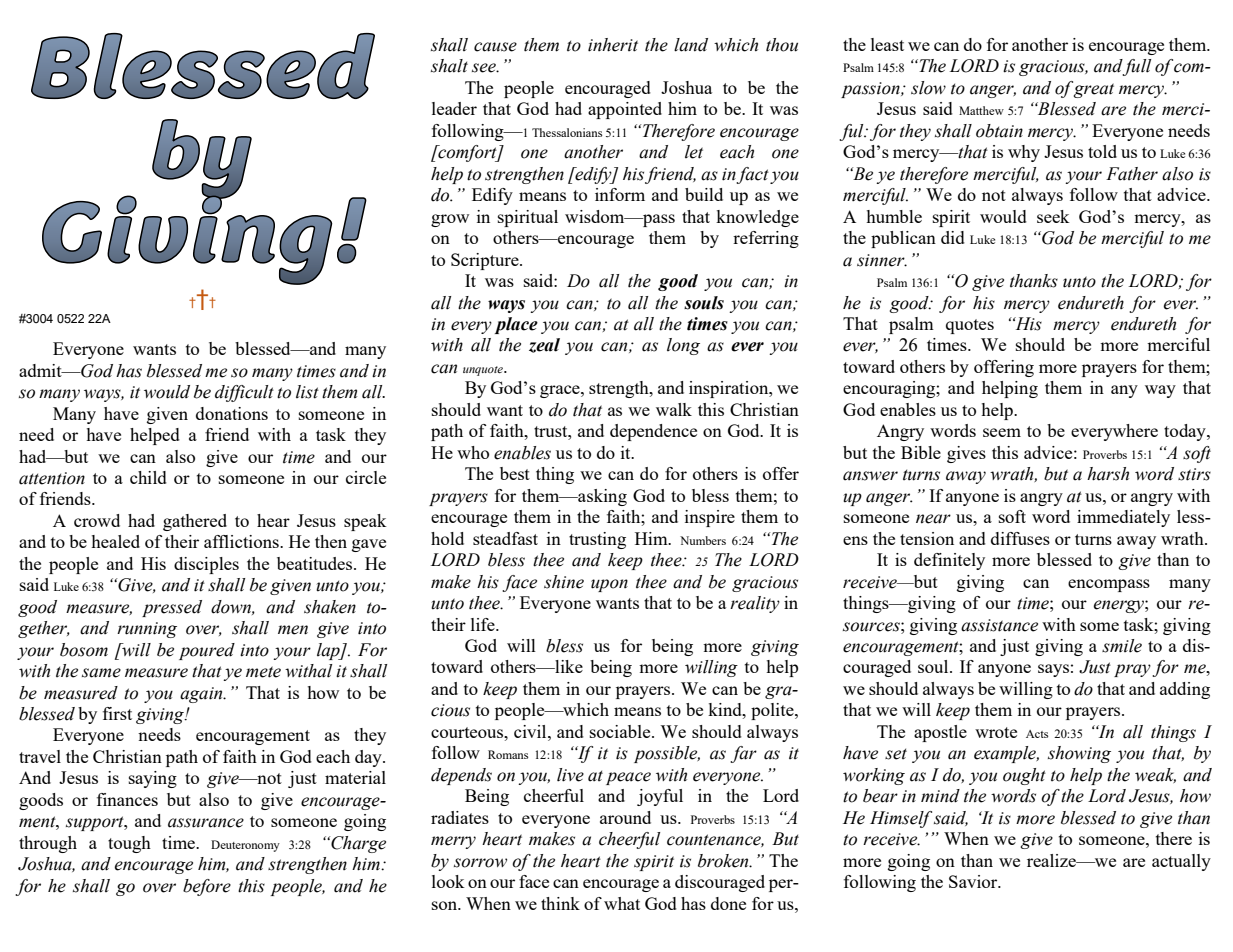  I want to click on great, so click(1094, 90).
